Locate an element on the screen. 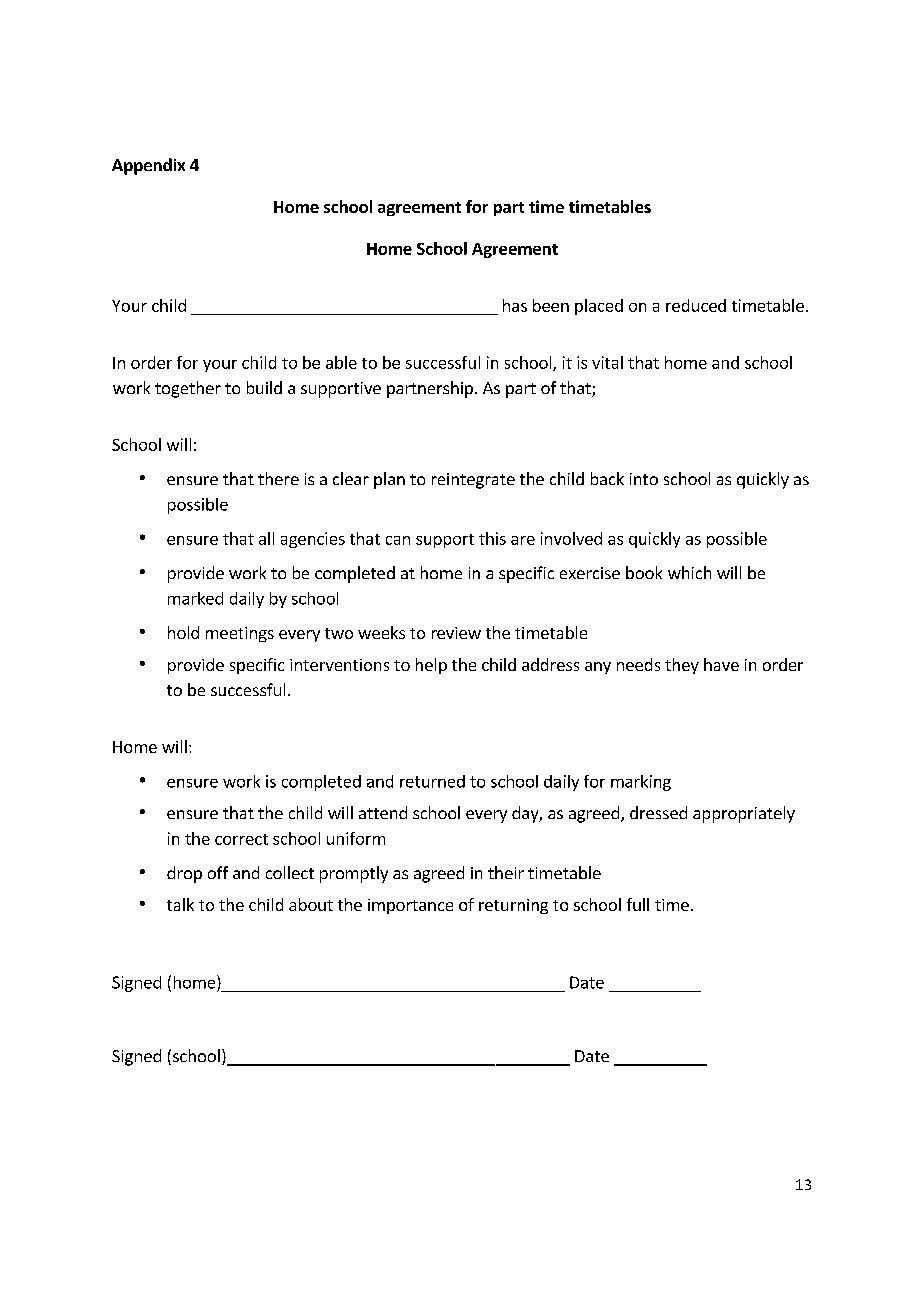 Image resolution: width=924 pixels, height=1308 pixels. meetings is located at coordinates (240, 634).
